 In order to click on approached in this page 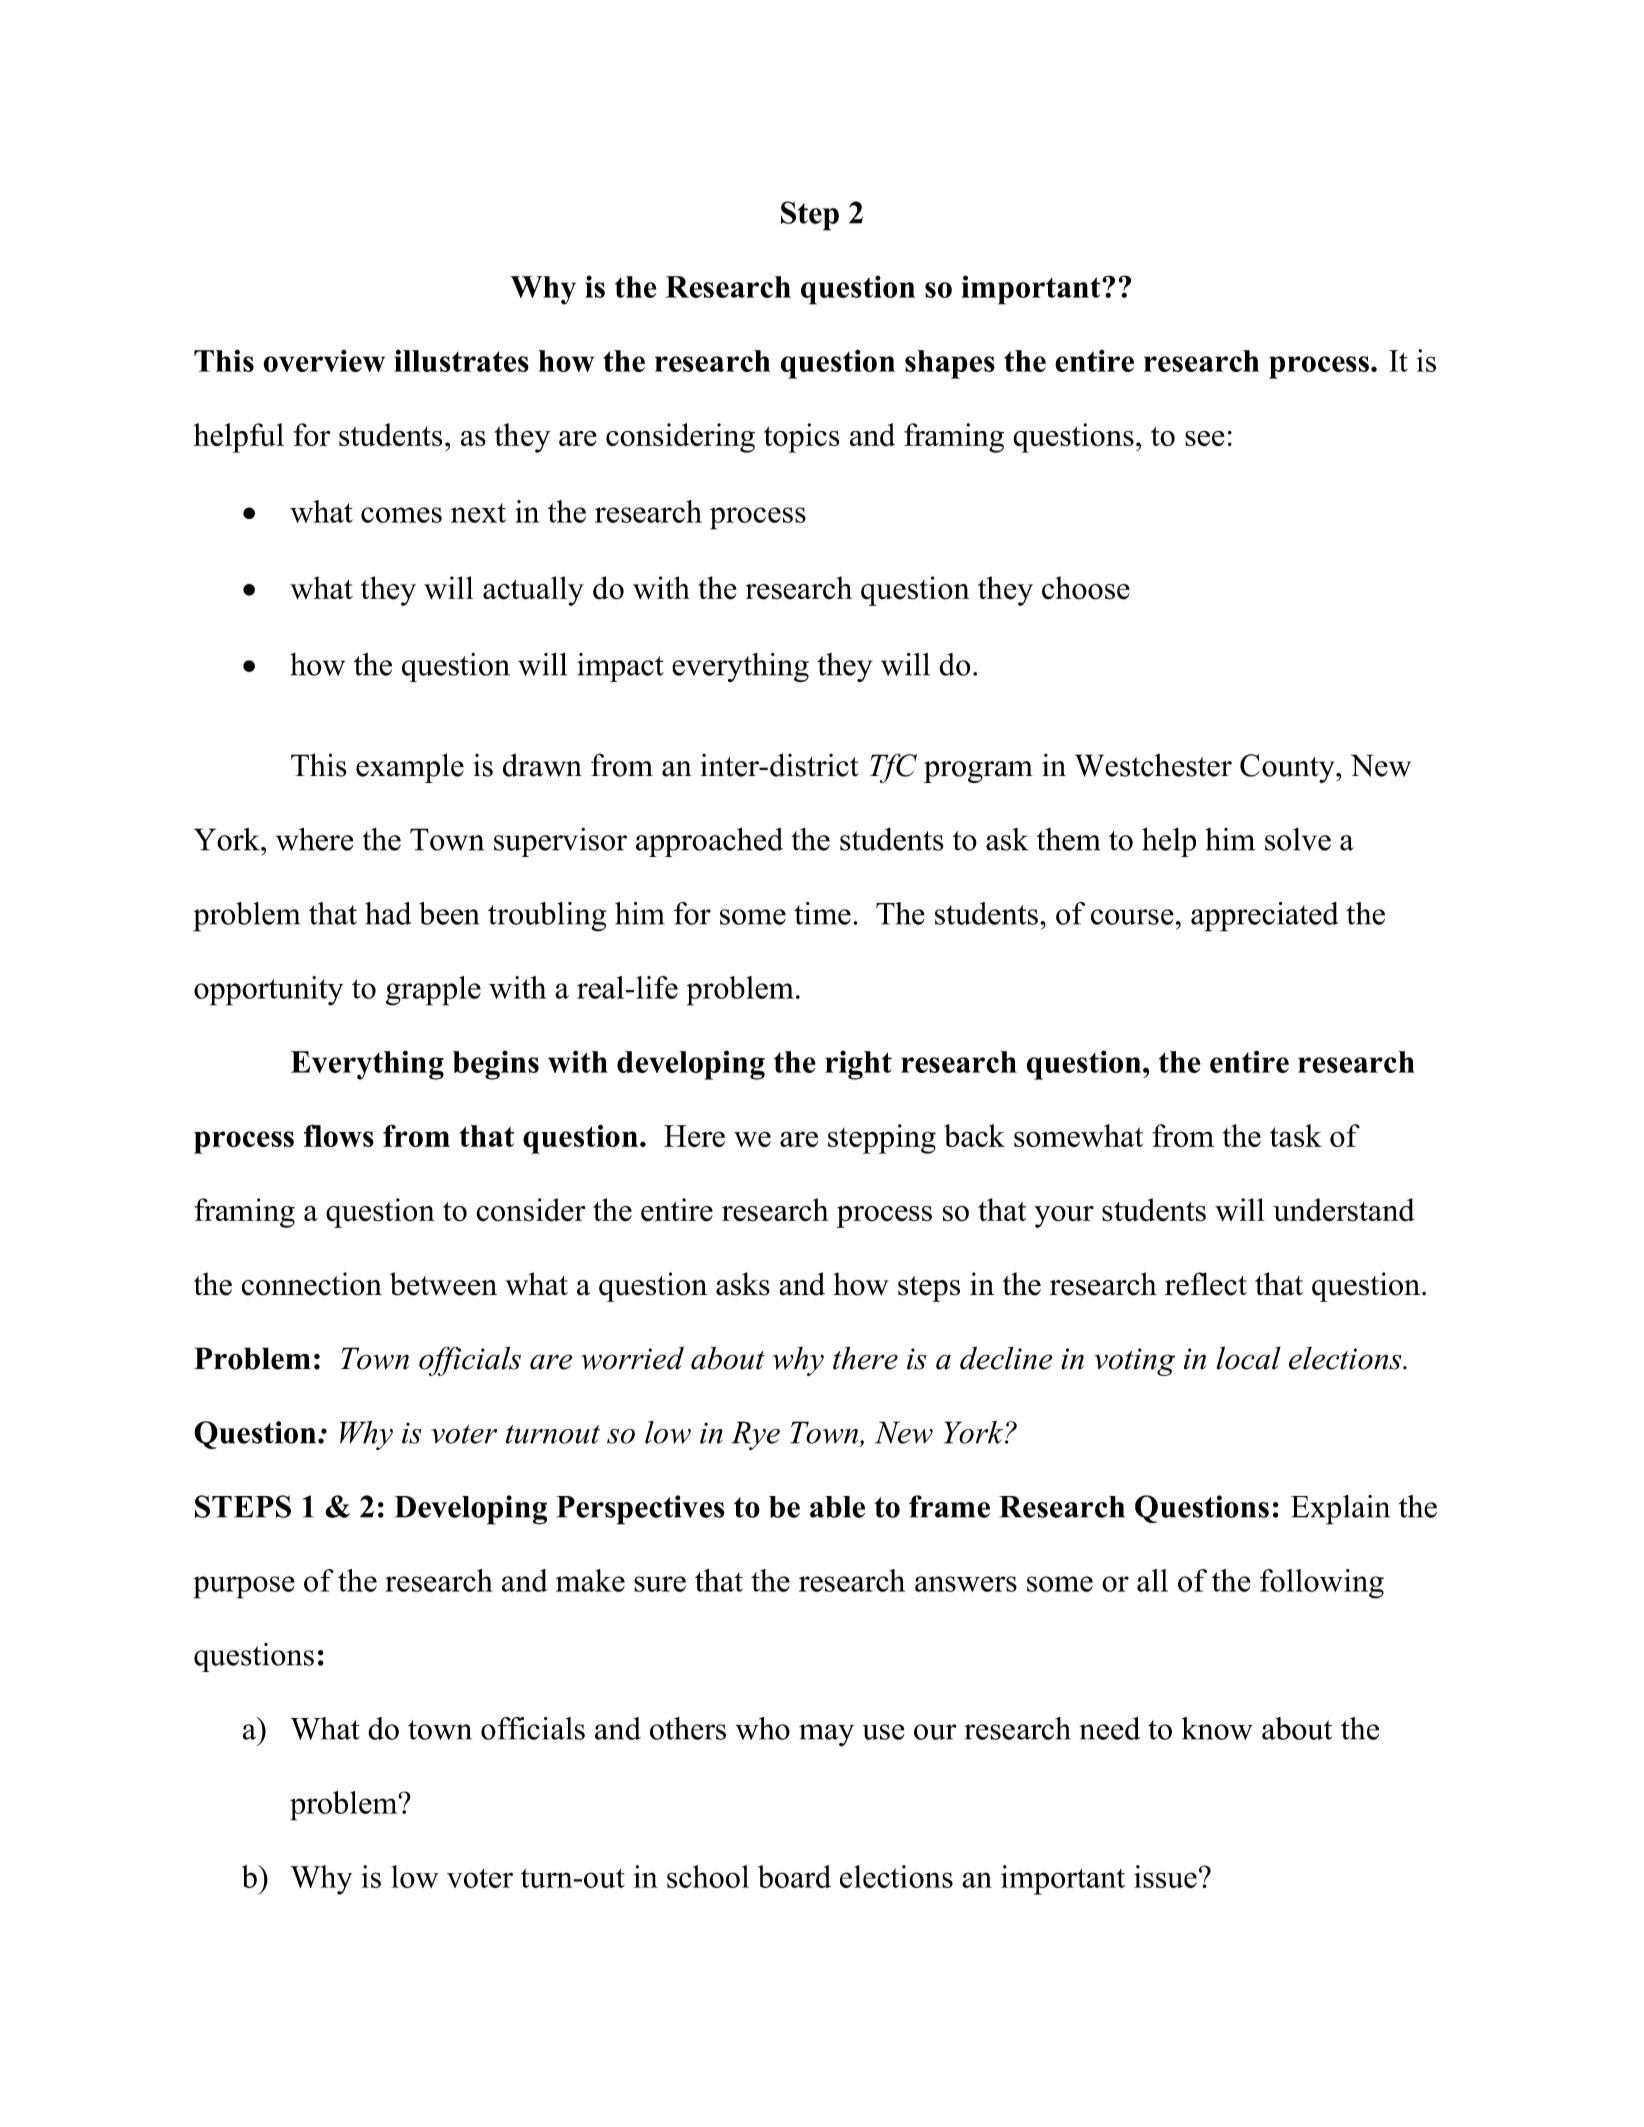, I will do `click(709, 842)`.
